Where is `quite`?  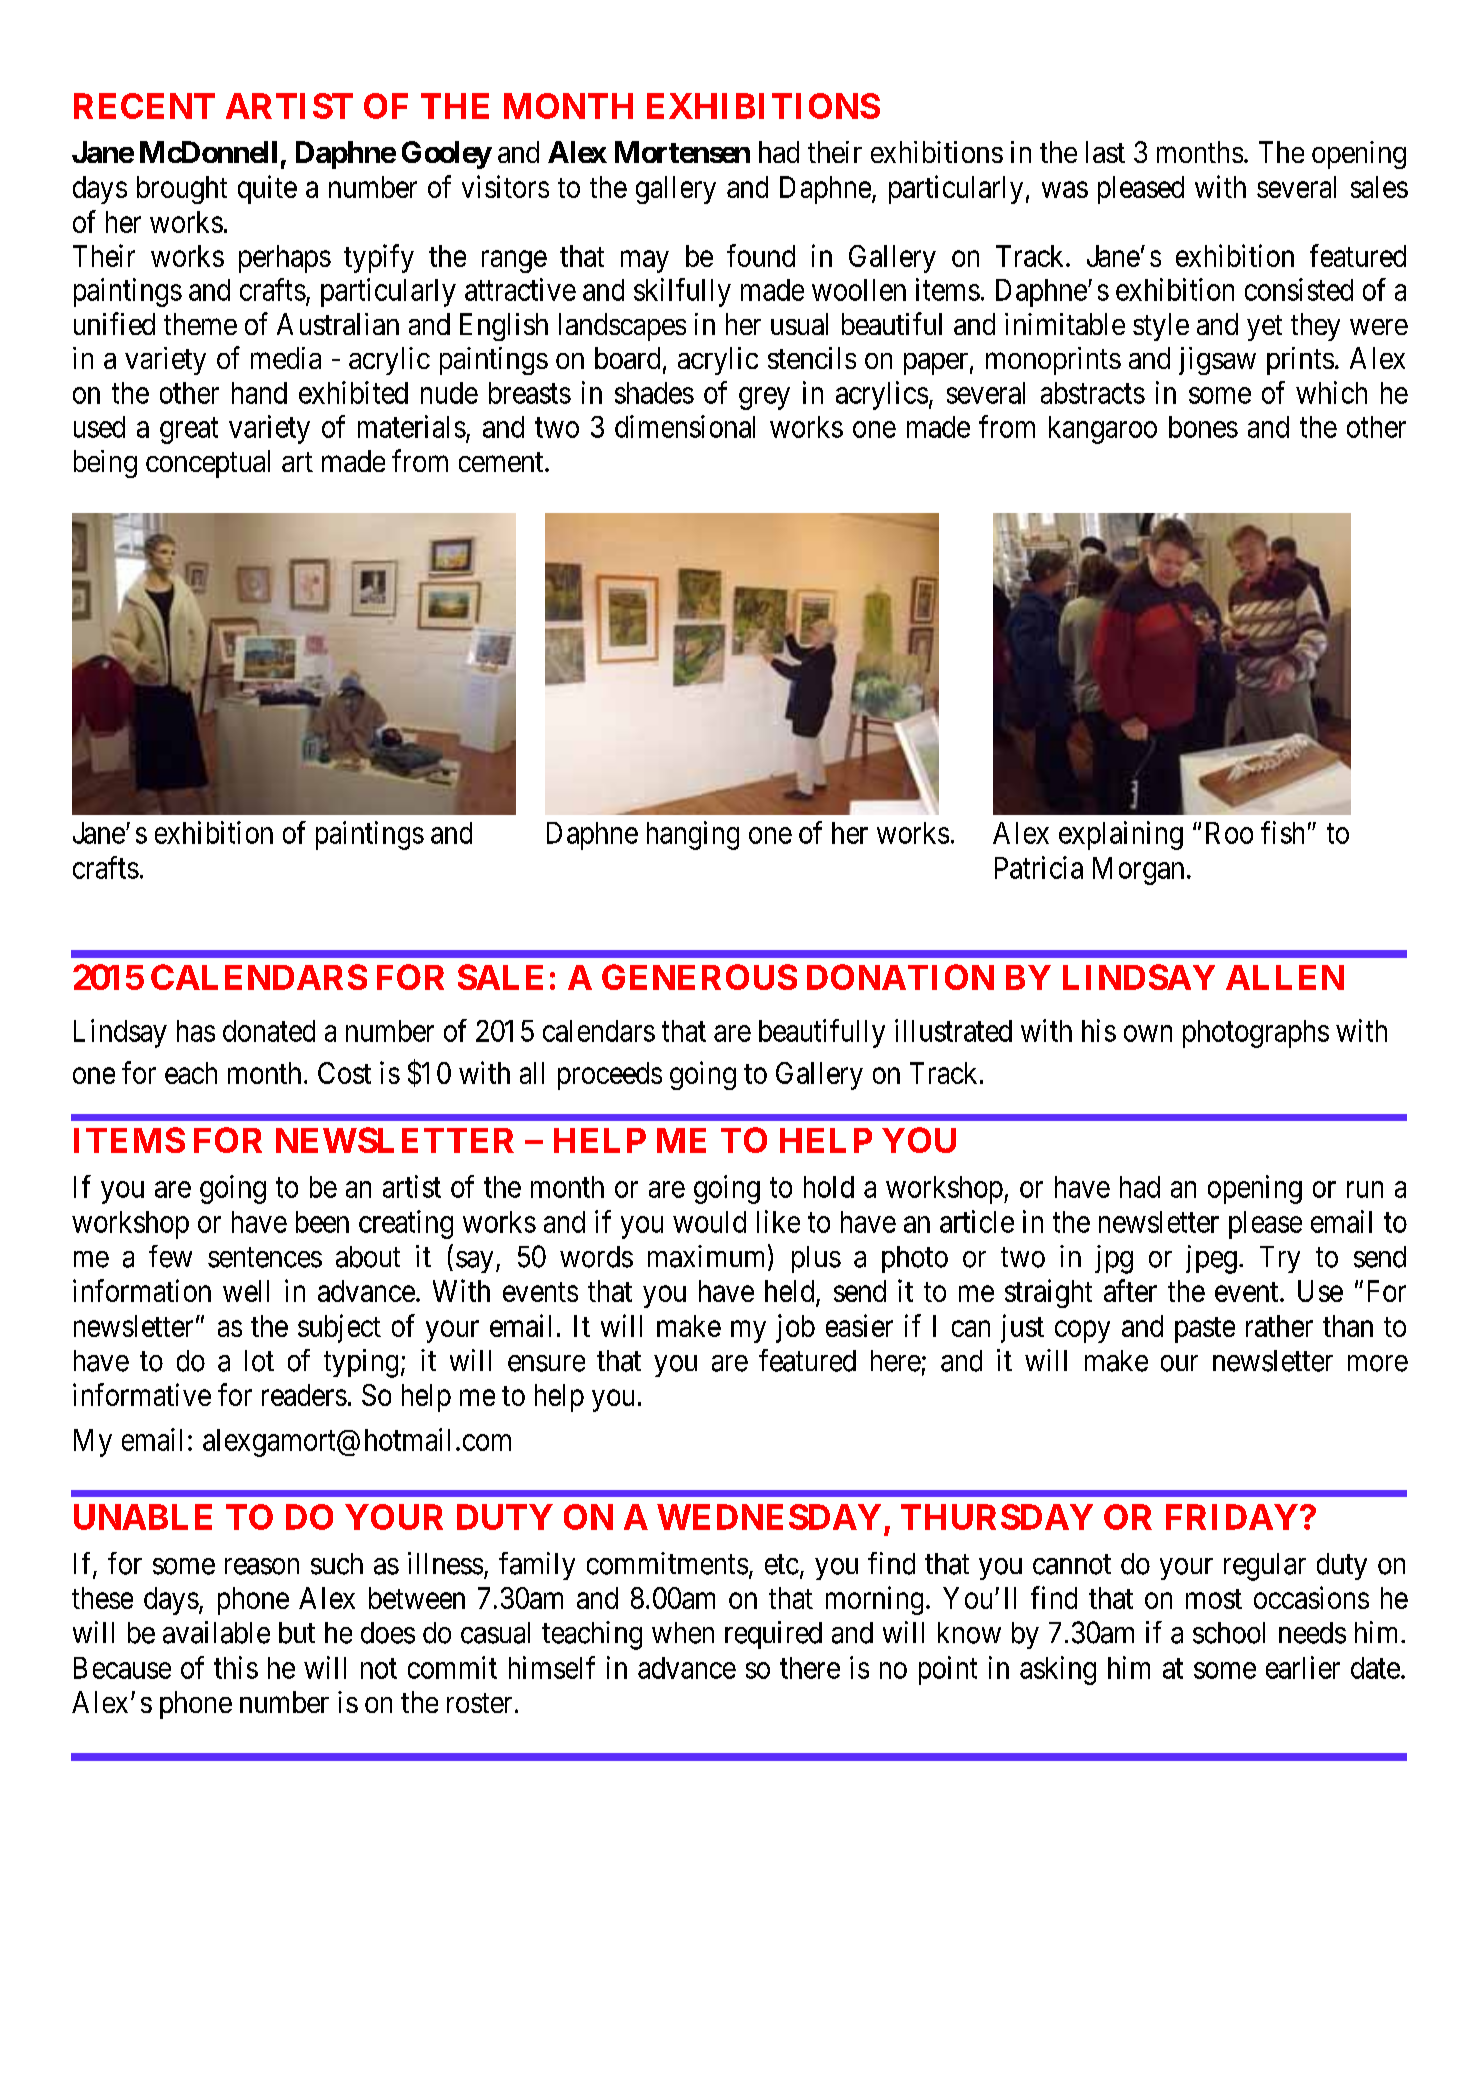
quite is located at coordinates (267, 189).
